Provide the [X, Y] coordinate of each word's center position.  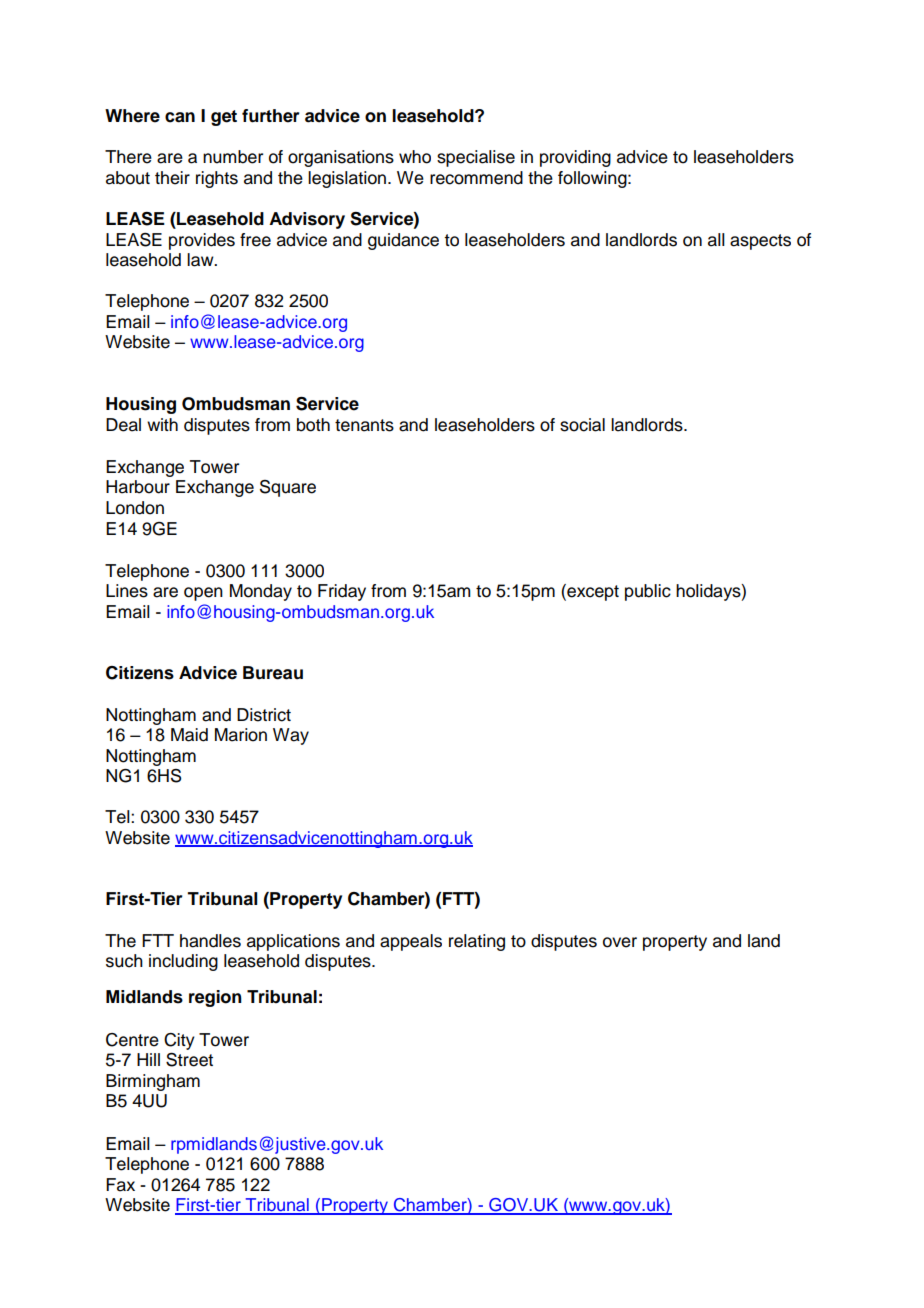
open [203, 594]
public [648, 592]
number [233, 157]
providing [575, 158]
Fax [120, 1185]
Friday [342, 592]
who [415, 157]
